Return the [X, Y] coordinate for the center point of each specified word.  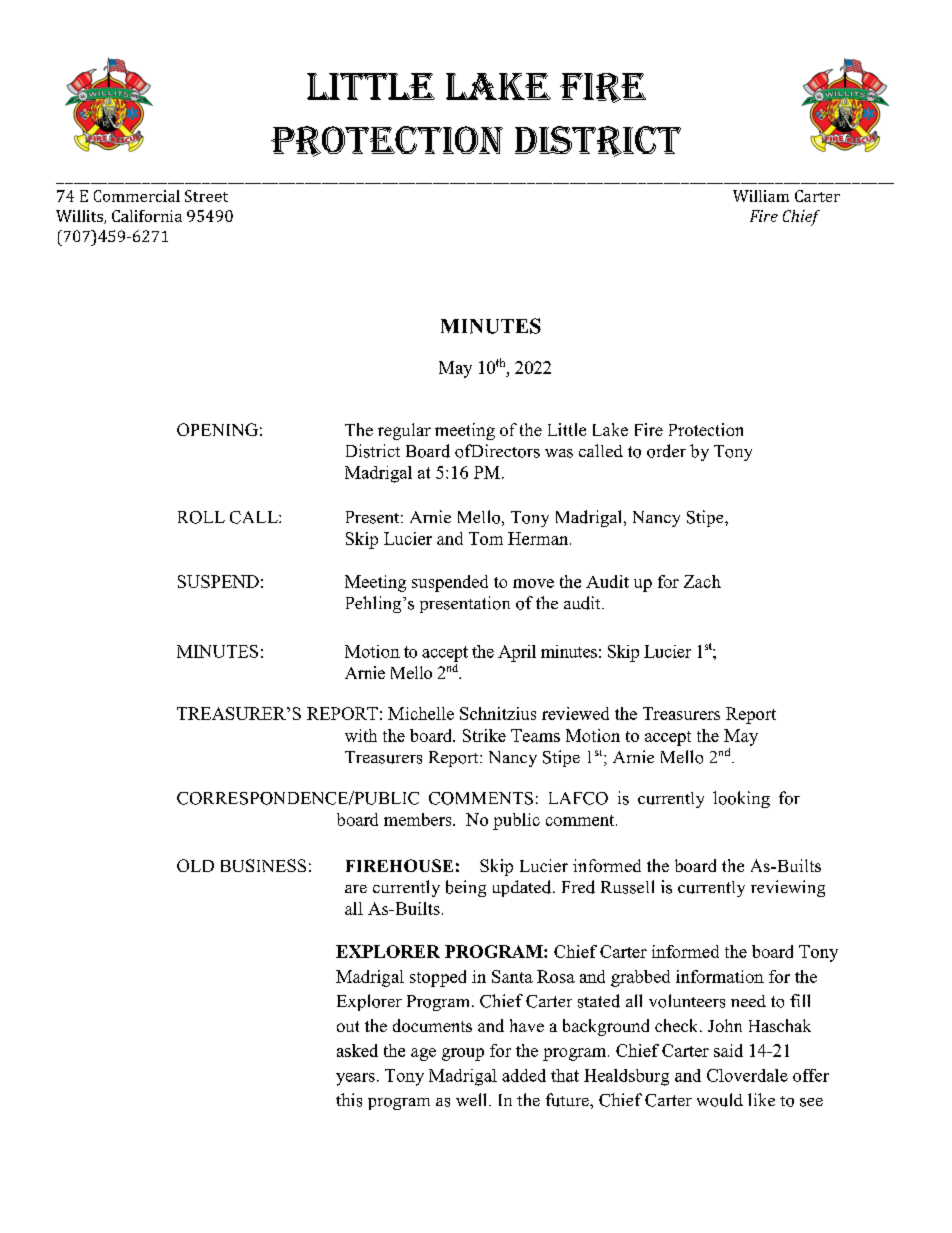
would [720, 1100]
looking [741, 799]
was [559, 453]
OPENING [217, 429]
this [349, 1100]
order [666, 451]
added [524, 1075]
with [361, 735]
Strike [484, 735]
